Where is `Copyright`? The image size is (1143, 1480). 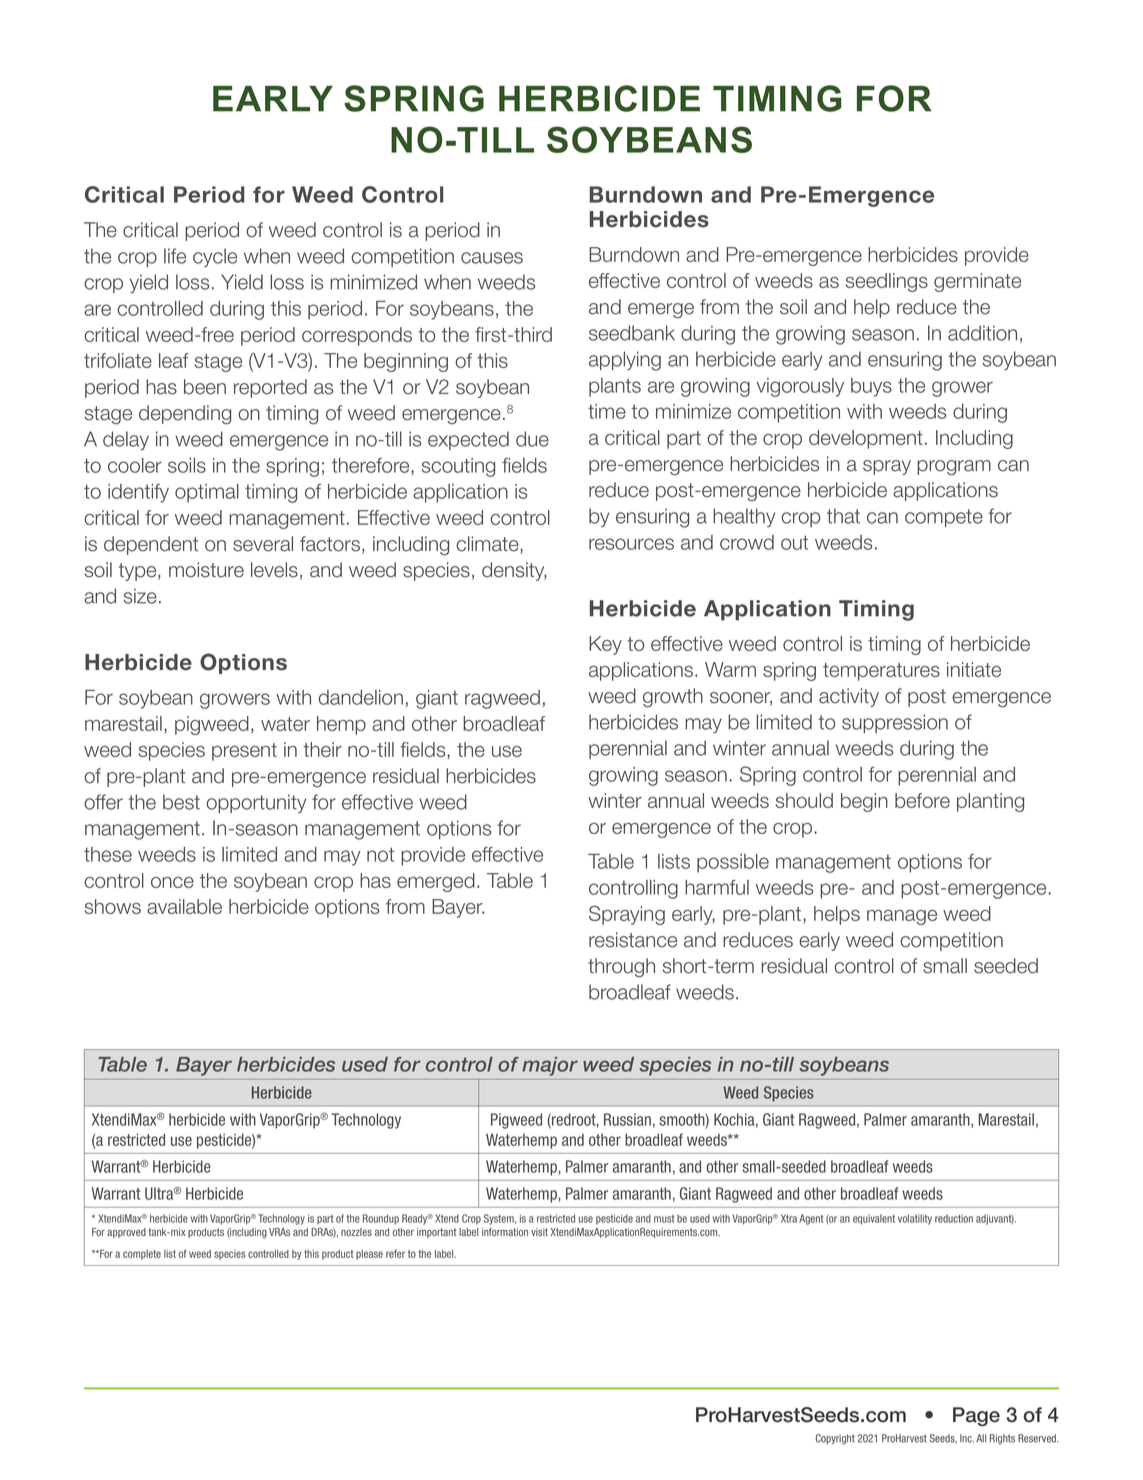 Copyright is located at coordinates (835, 1439).
